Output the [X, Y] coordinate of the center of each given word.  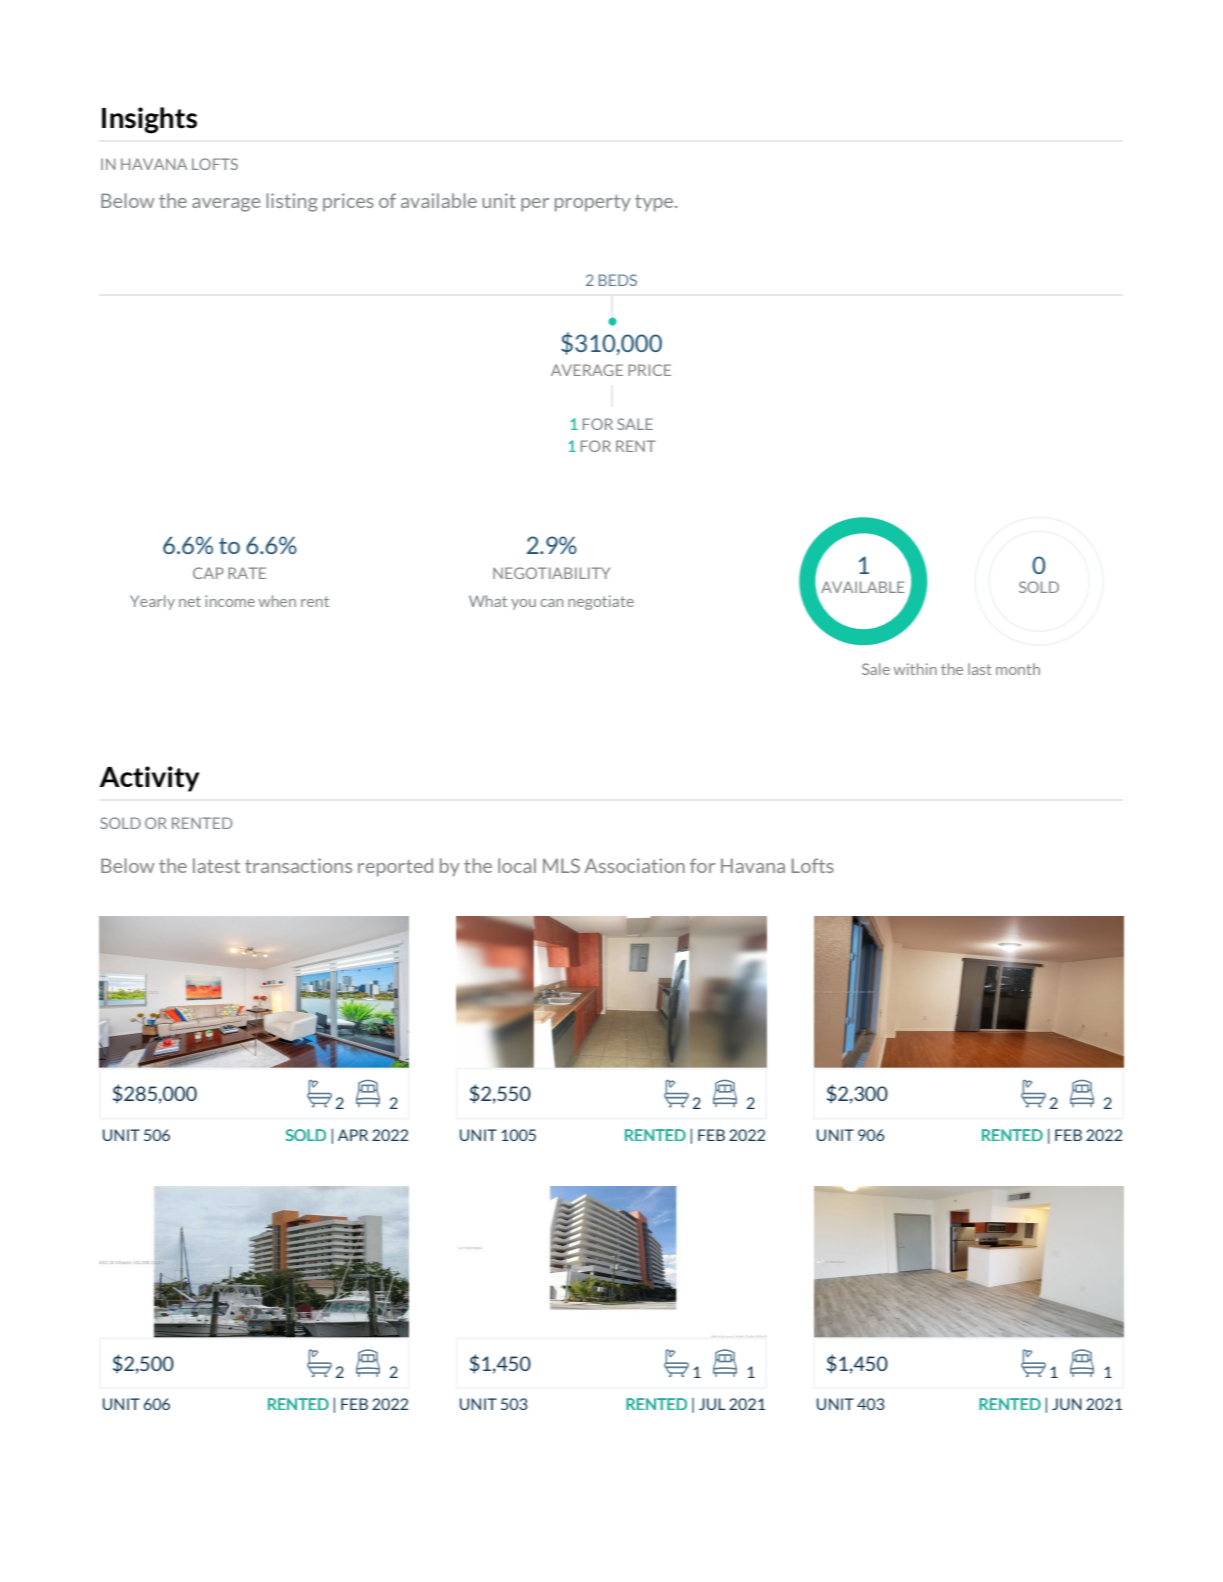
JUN [1067, 1404]
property [593, 203]
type [655, 203]
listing [291, 202]
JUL [712, 1404]
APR [353, 1135]
